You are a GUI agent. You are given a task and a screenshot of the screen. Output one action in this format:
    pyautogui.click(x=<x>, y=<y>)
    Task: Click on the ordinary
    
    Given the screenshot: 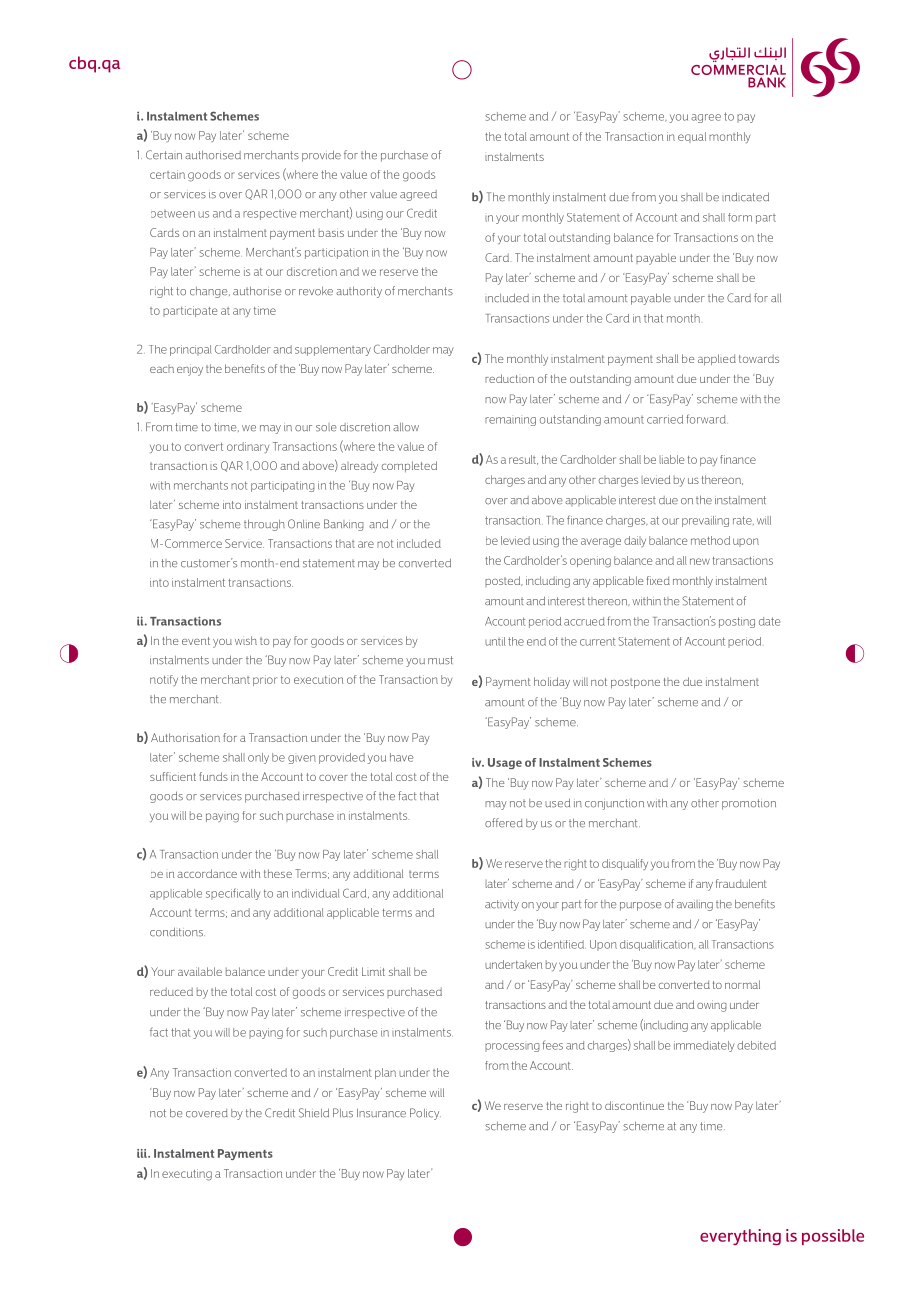 What is the action you would take?
    pyautogui.click(x=248, y=447)
